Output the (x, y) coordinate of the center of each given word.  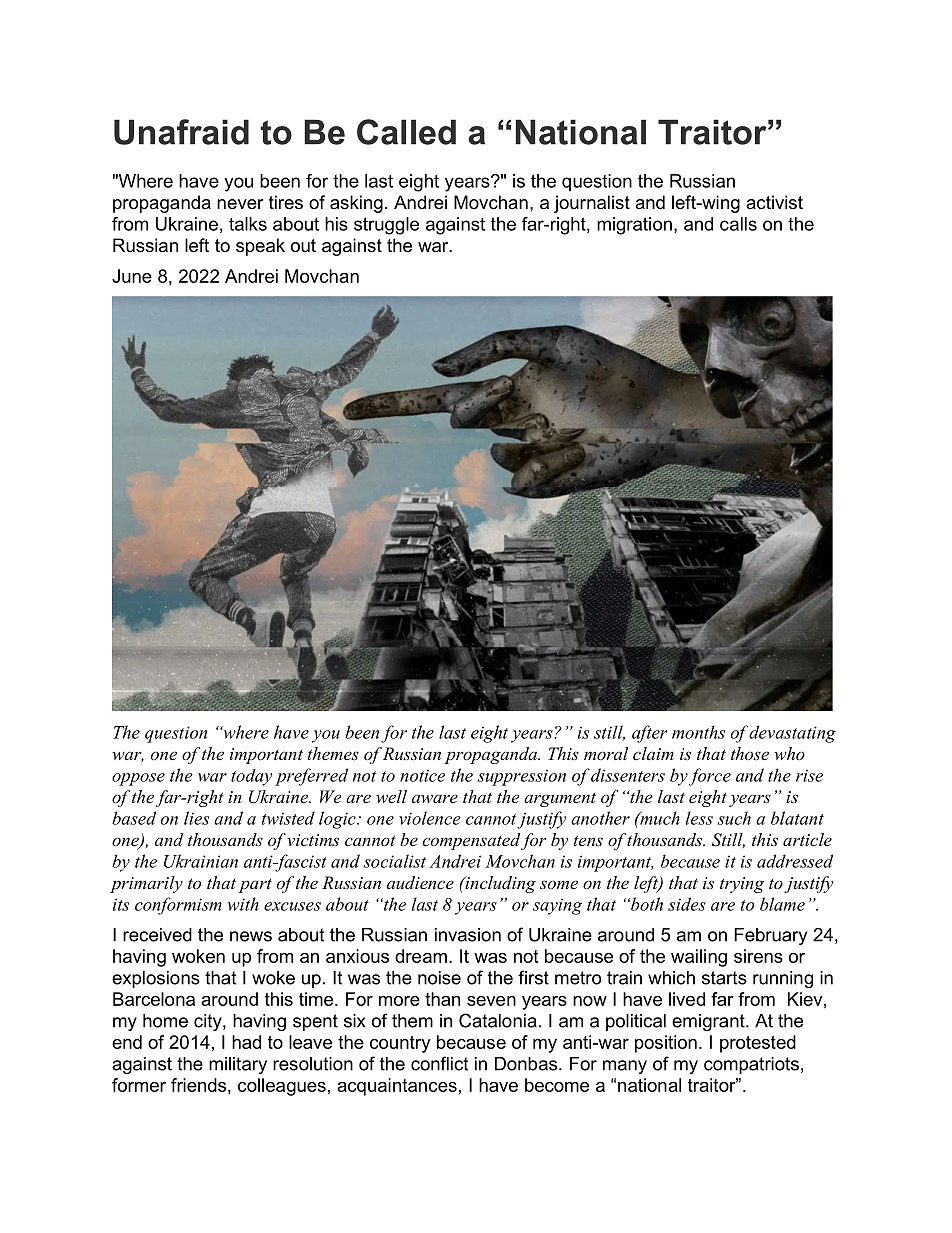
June (132, 276)
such (734, 818)
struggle (386, 226)
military (238, 1065)
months (698, 732)
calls (738, 224)
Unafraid (181, 132)
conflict (439, 1063)
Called (406, 132)
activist (774, 202)
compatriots (751, 1065)
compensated (471, 841)
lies (196, 818)
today (251, 777)
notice (422, 775)
